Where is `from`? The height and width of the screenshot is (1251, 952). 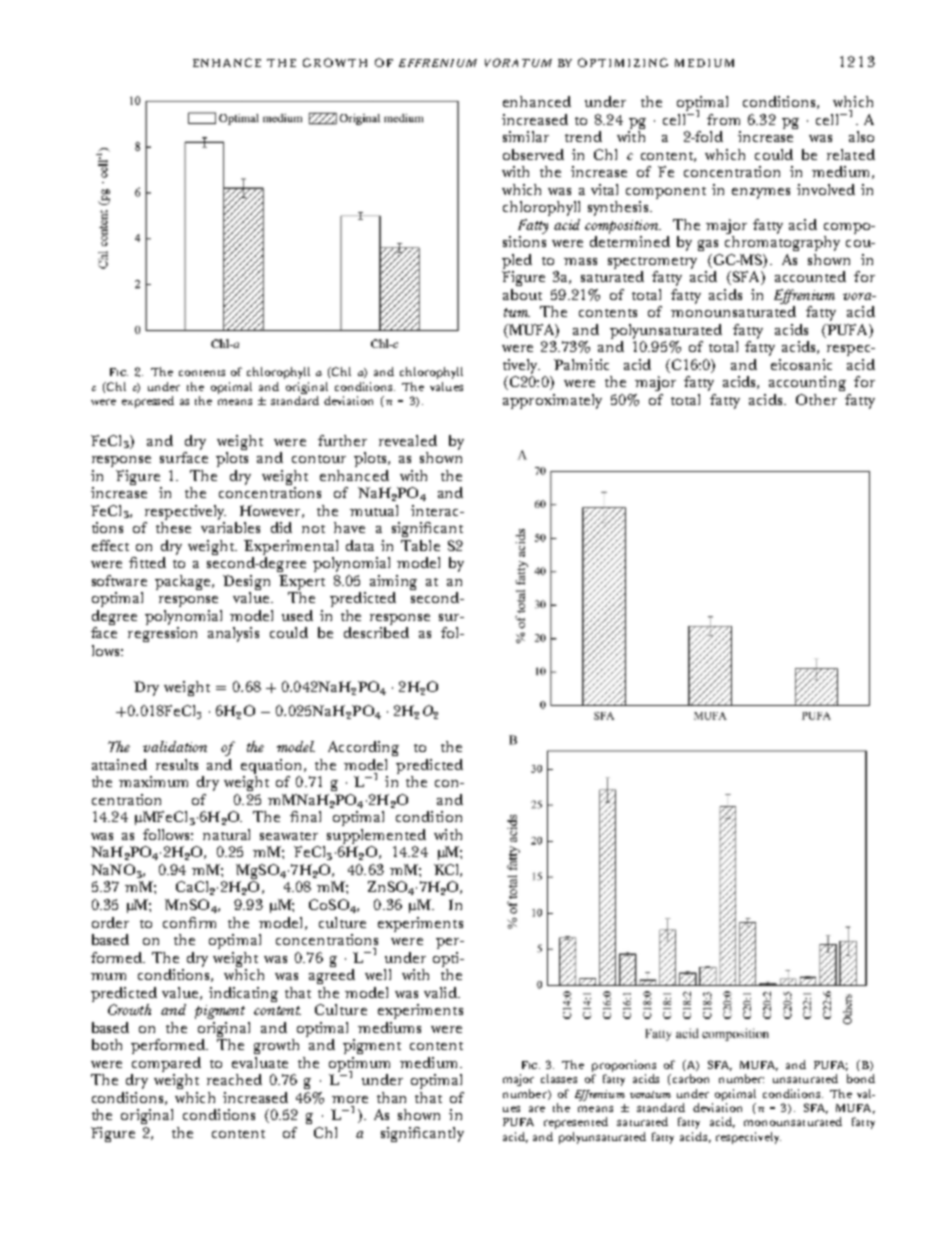 from is located at coordinates (723, 119).
